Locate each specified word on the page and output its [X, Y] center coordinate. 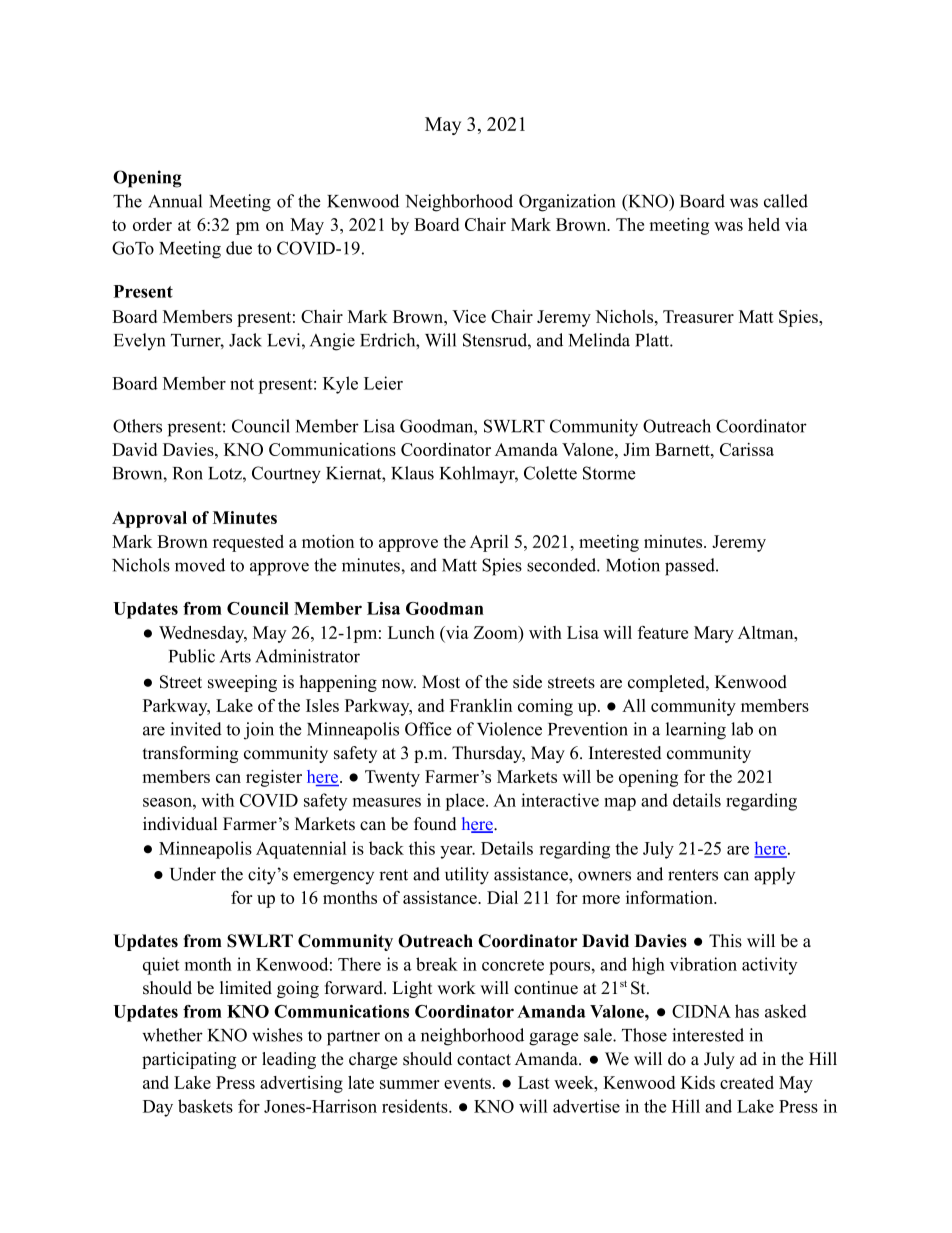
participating [189, 1060]
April [489, 543]
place [466, 802]
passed [691, 567]
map [620, 804]
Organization [567, 203]
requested [248, 543]
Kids [698, 1082]
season [168, 802]
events [467, 1083]
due [239, 248]
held [764, 224]
